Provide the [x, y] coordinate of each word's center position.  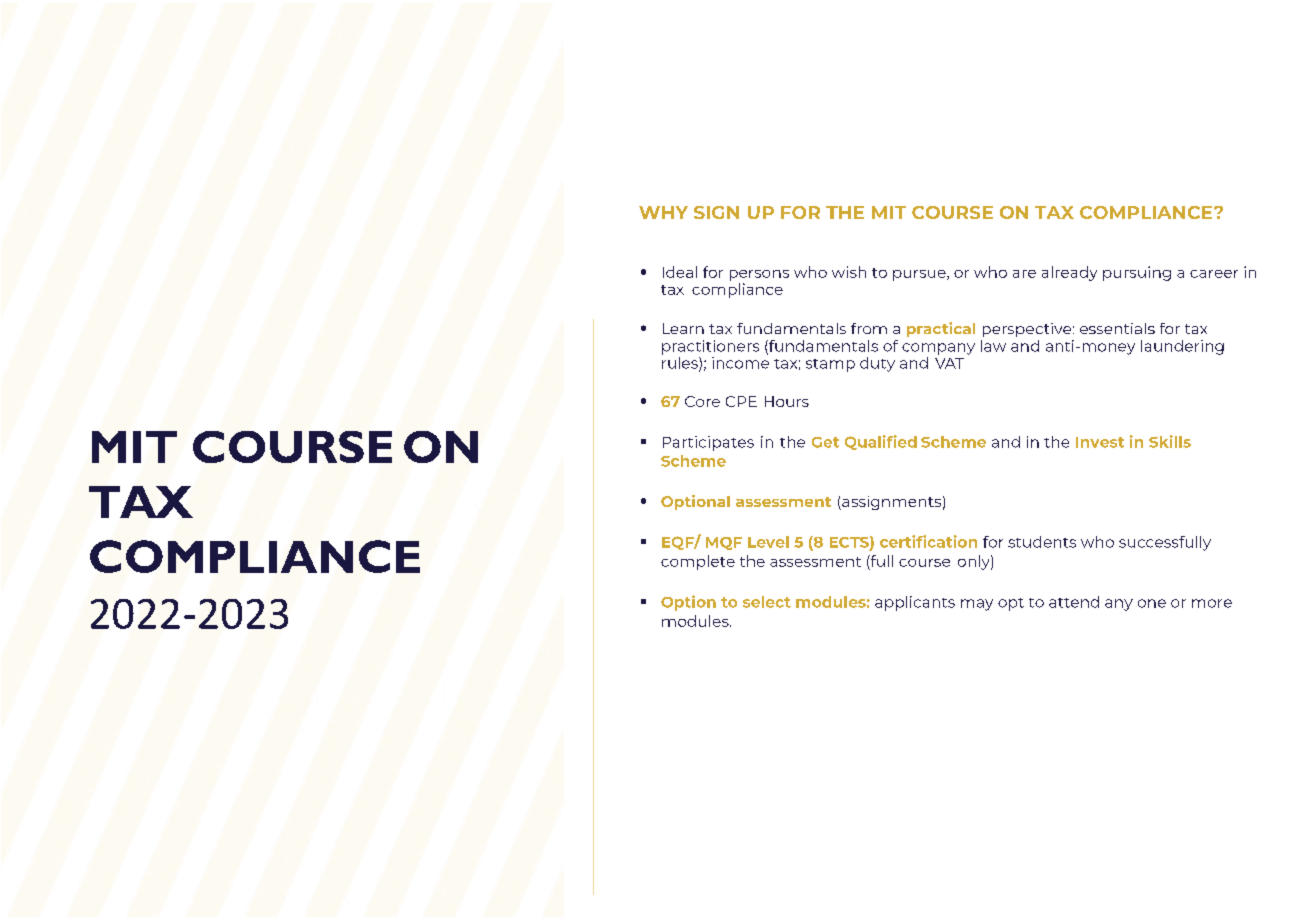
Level [768, 542]
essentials [1117, 328]
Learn [683, 328]
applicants [915, 603]
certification [928, 541]
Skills [1170, 441]
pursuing [1137, 273]
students [1042, 542]
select [767, 602]
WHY [663, 212]
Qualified [881, 442]
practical [941, 329]
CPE [741, 401]
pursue [920, 275]
